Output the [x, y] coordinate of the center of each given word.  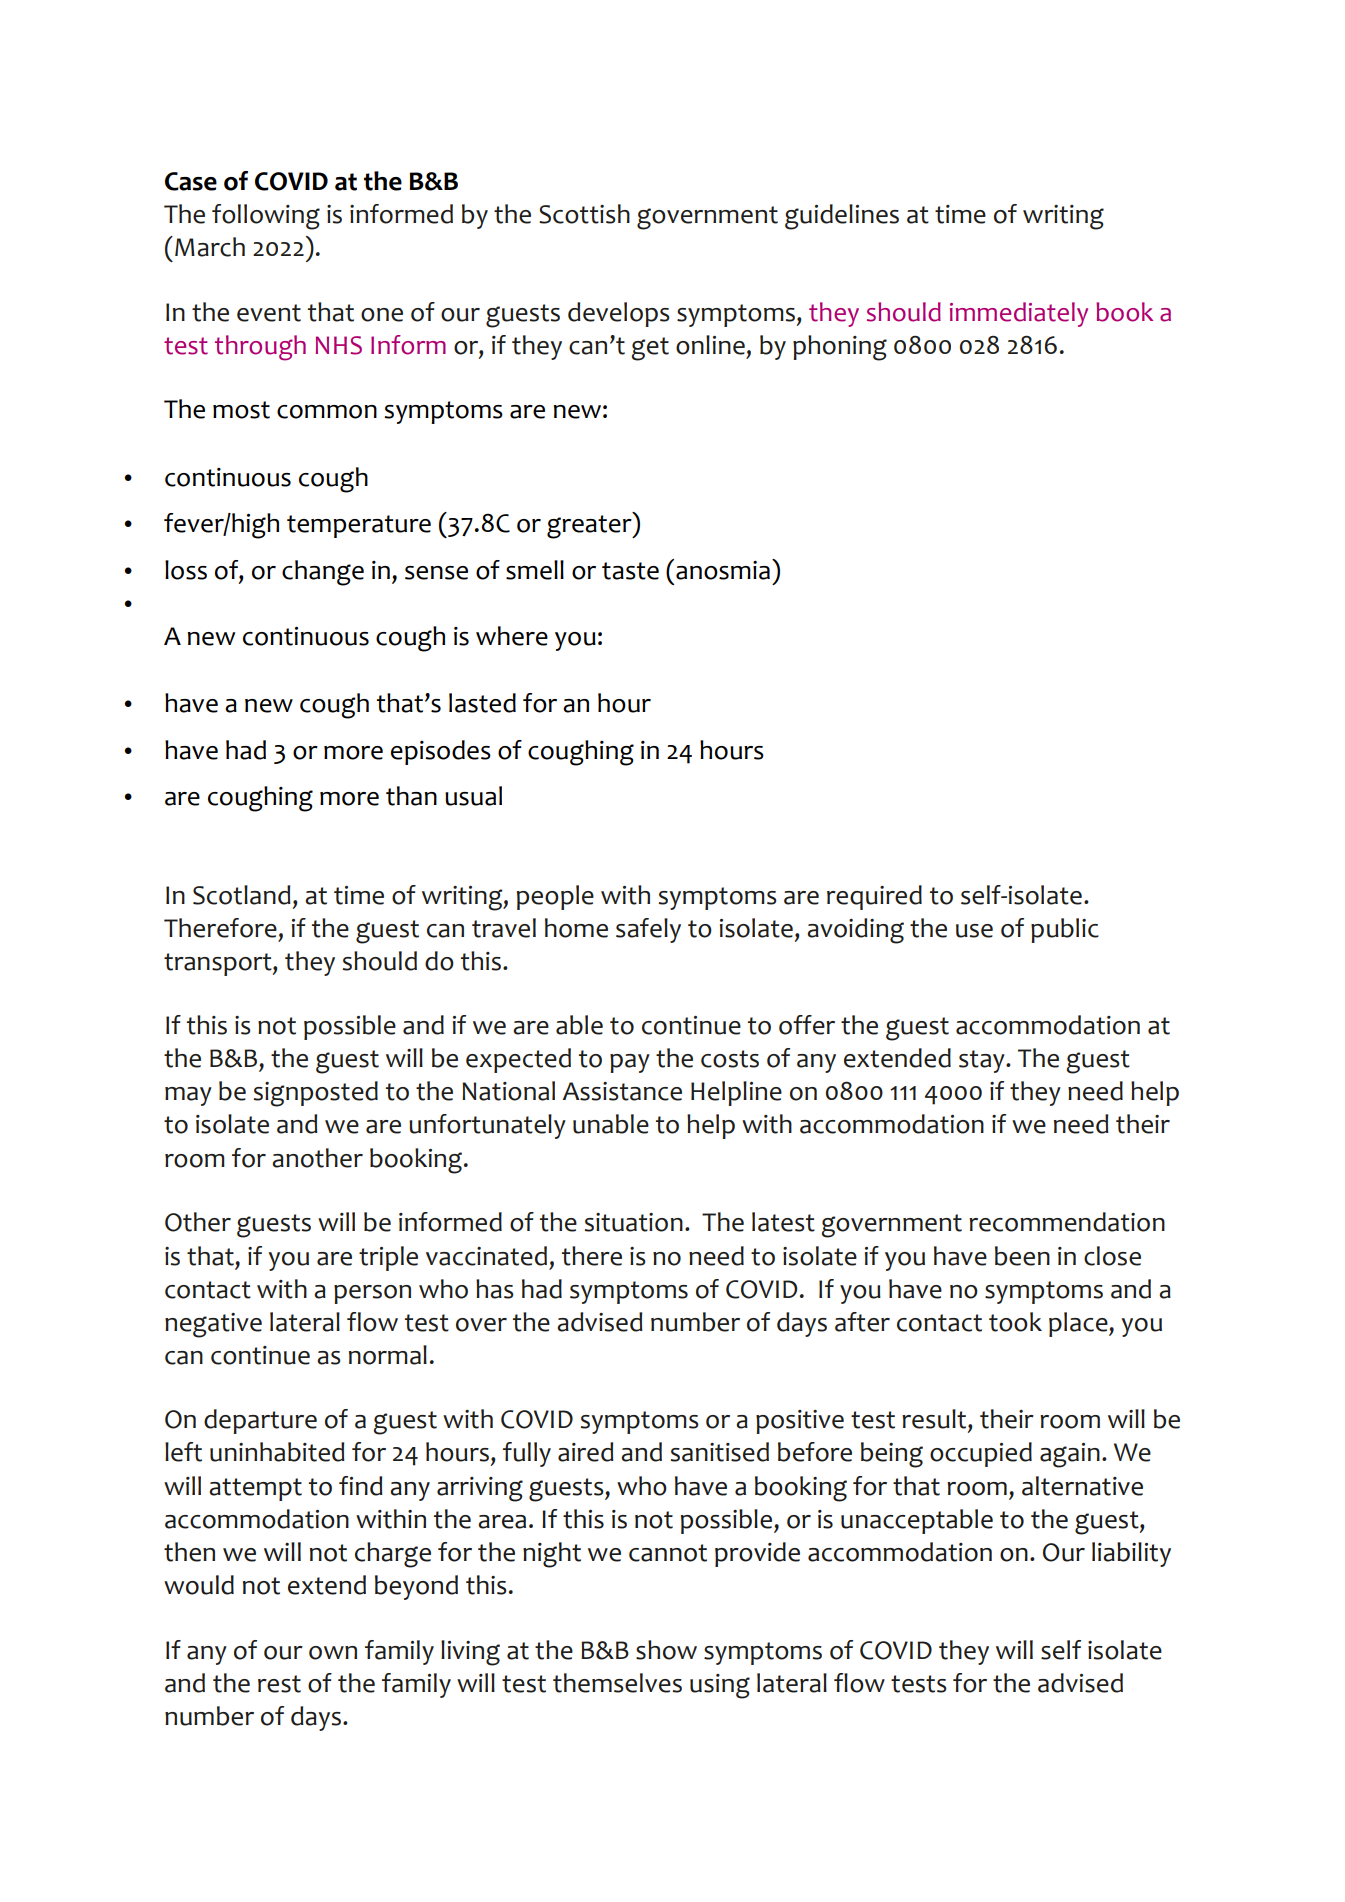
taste [630, 571]
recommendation [1067, 1222]
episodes [441, 752]
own [333, 1653]
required [874, 897]
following [266, 217]
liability [1131, 1554]
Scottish [584, 214]
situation [634, 1222]
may [188, 1096]
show [666, 1650]
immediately [1019, 314]
